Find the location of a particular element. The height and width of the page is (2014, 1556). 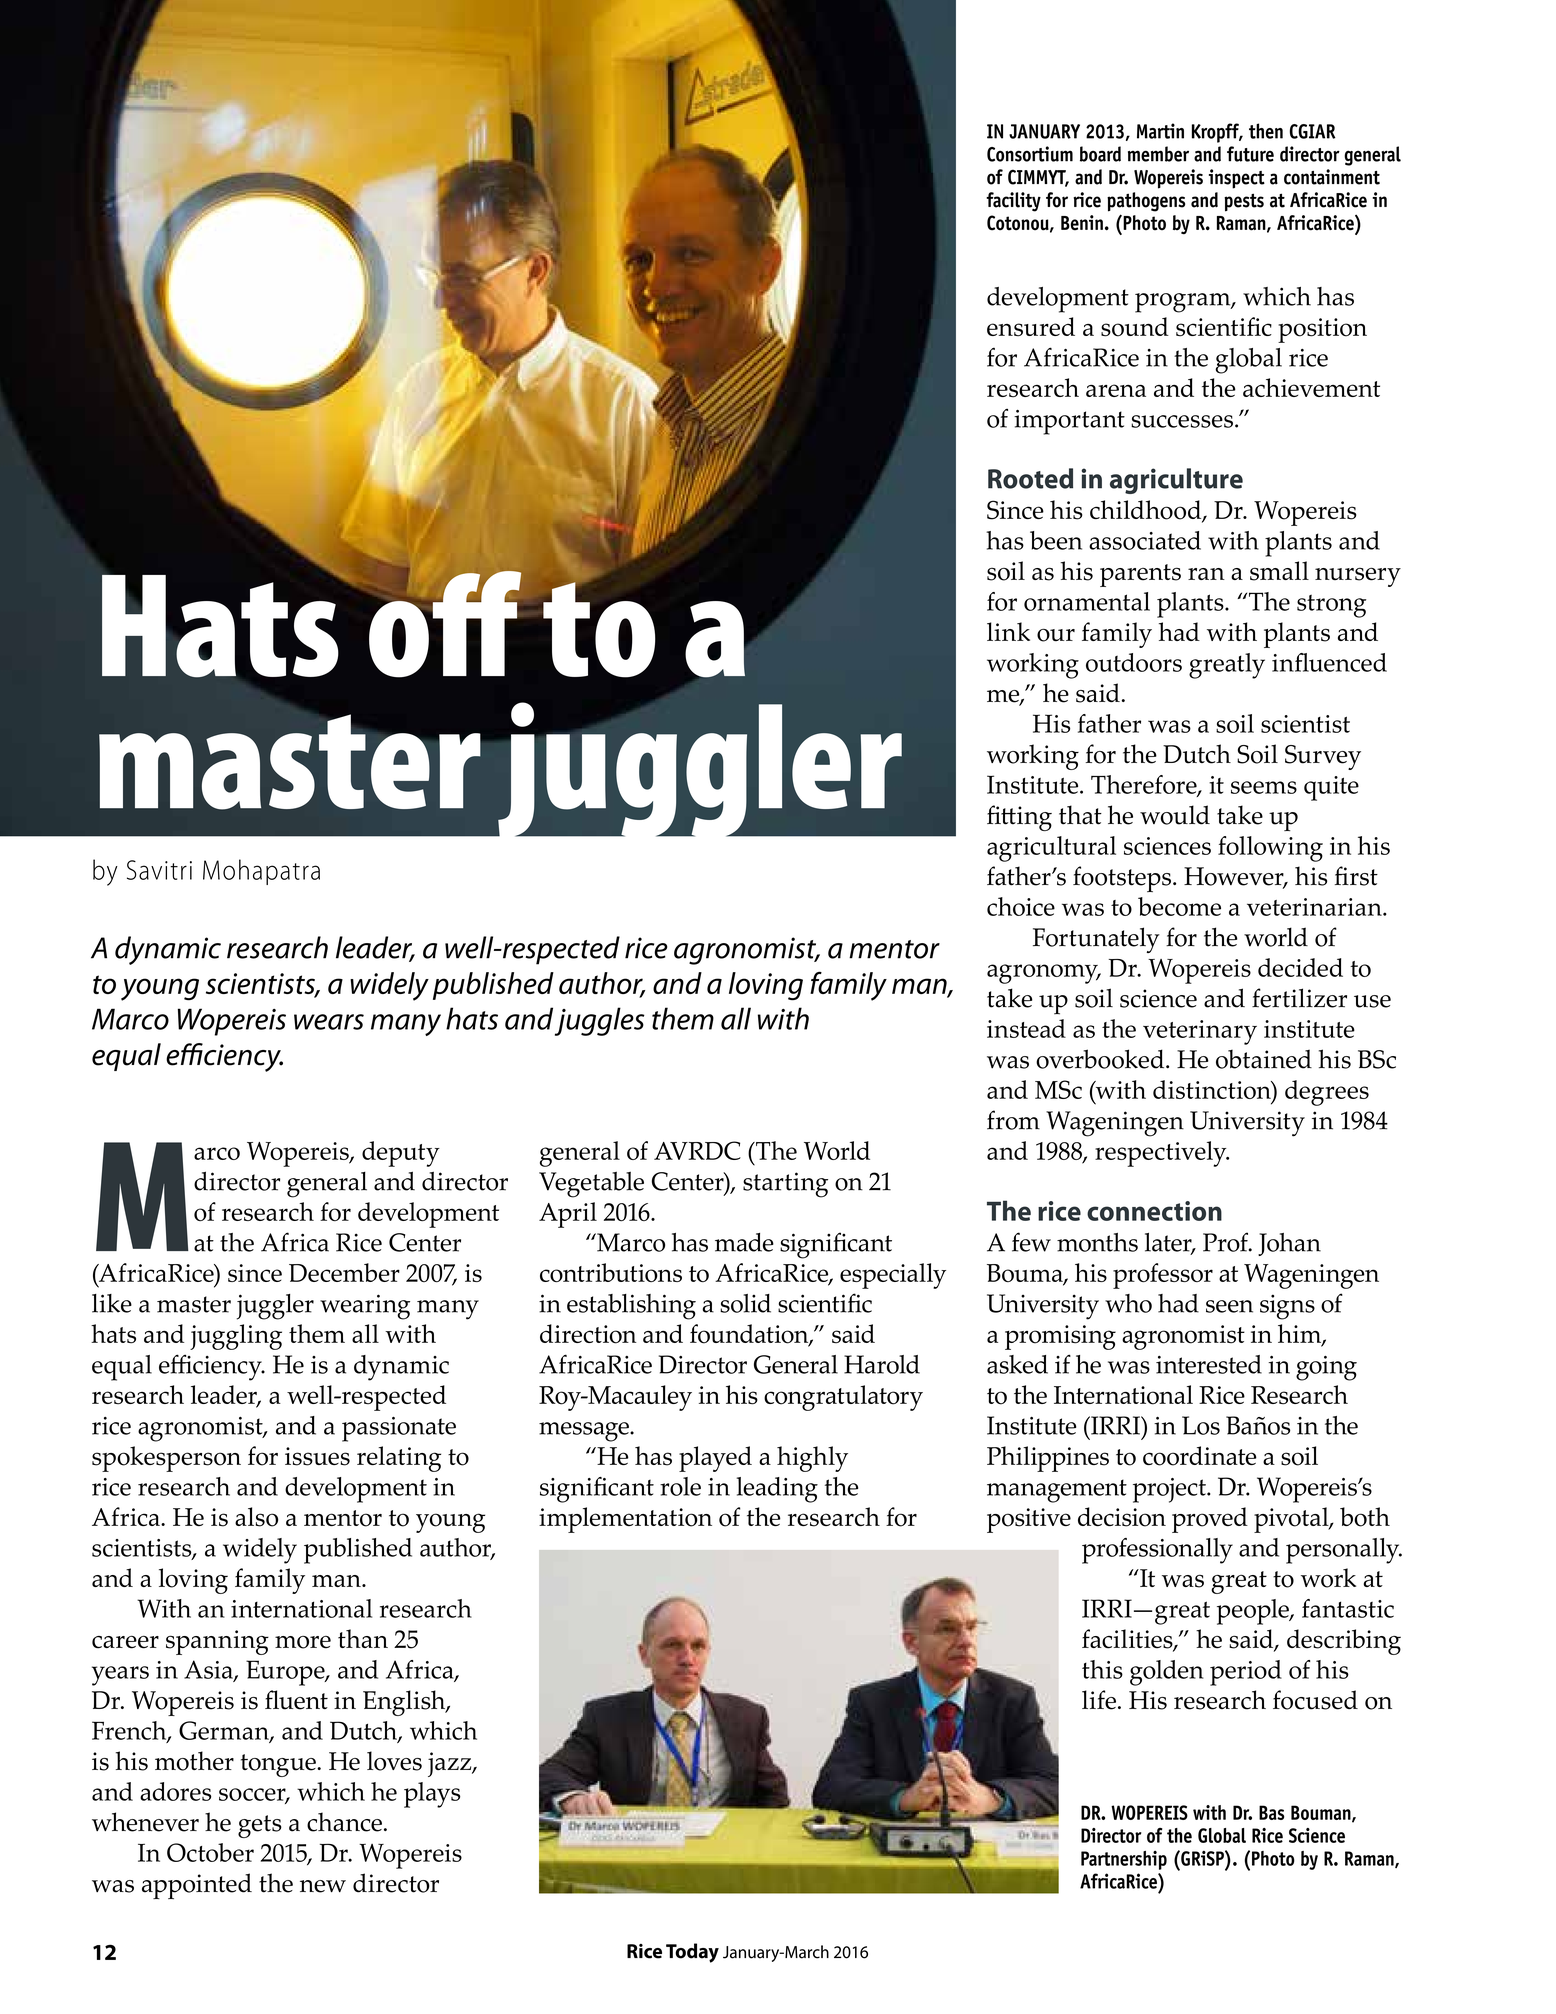

veterinary is located at coordinates (1200, 1032).
